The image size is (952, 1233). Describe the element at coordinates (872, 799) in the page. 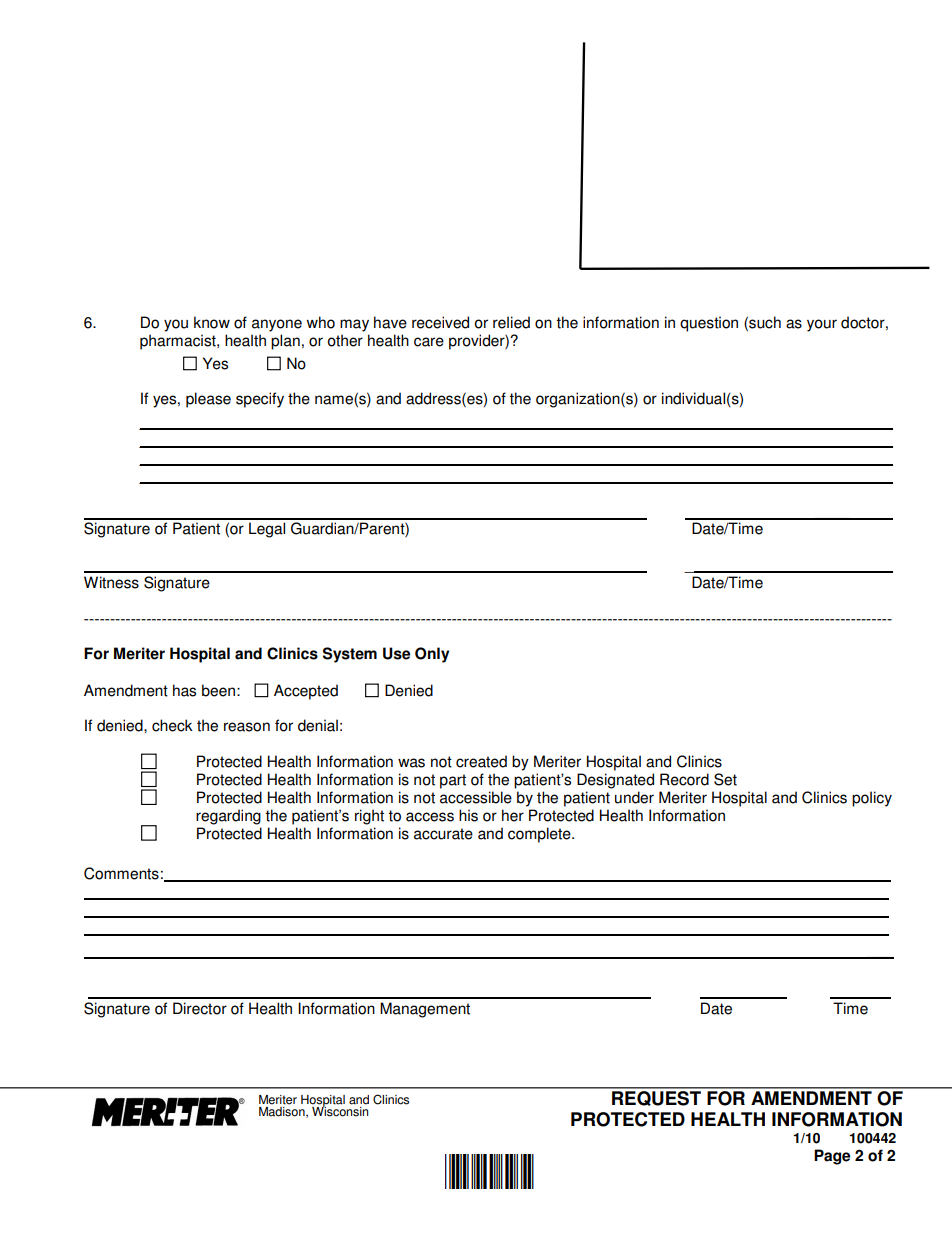

I see `policy` at that location.
